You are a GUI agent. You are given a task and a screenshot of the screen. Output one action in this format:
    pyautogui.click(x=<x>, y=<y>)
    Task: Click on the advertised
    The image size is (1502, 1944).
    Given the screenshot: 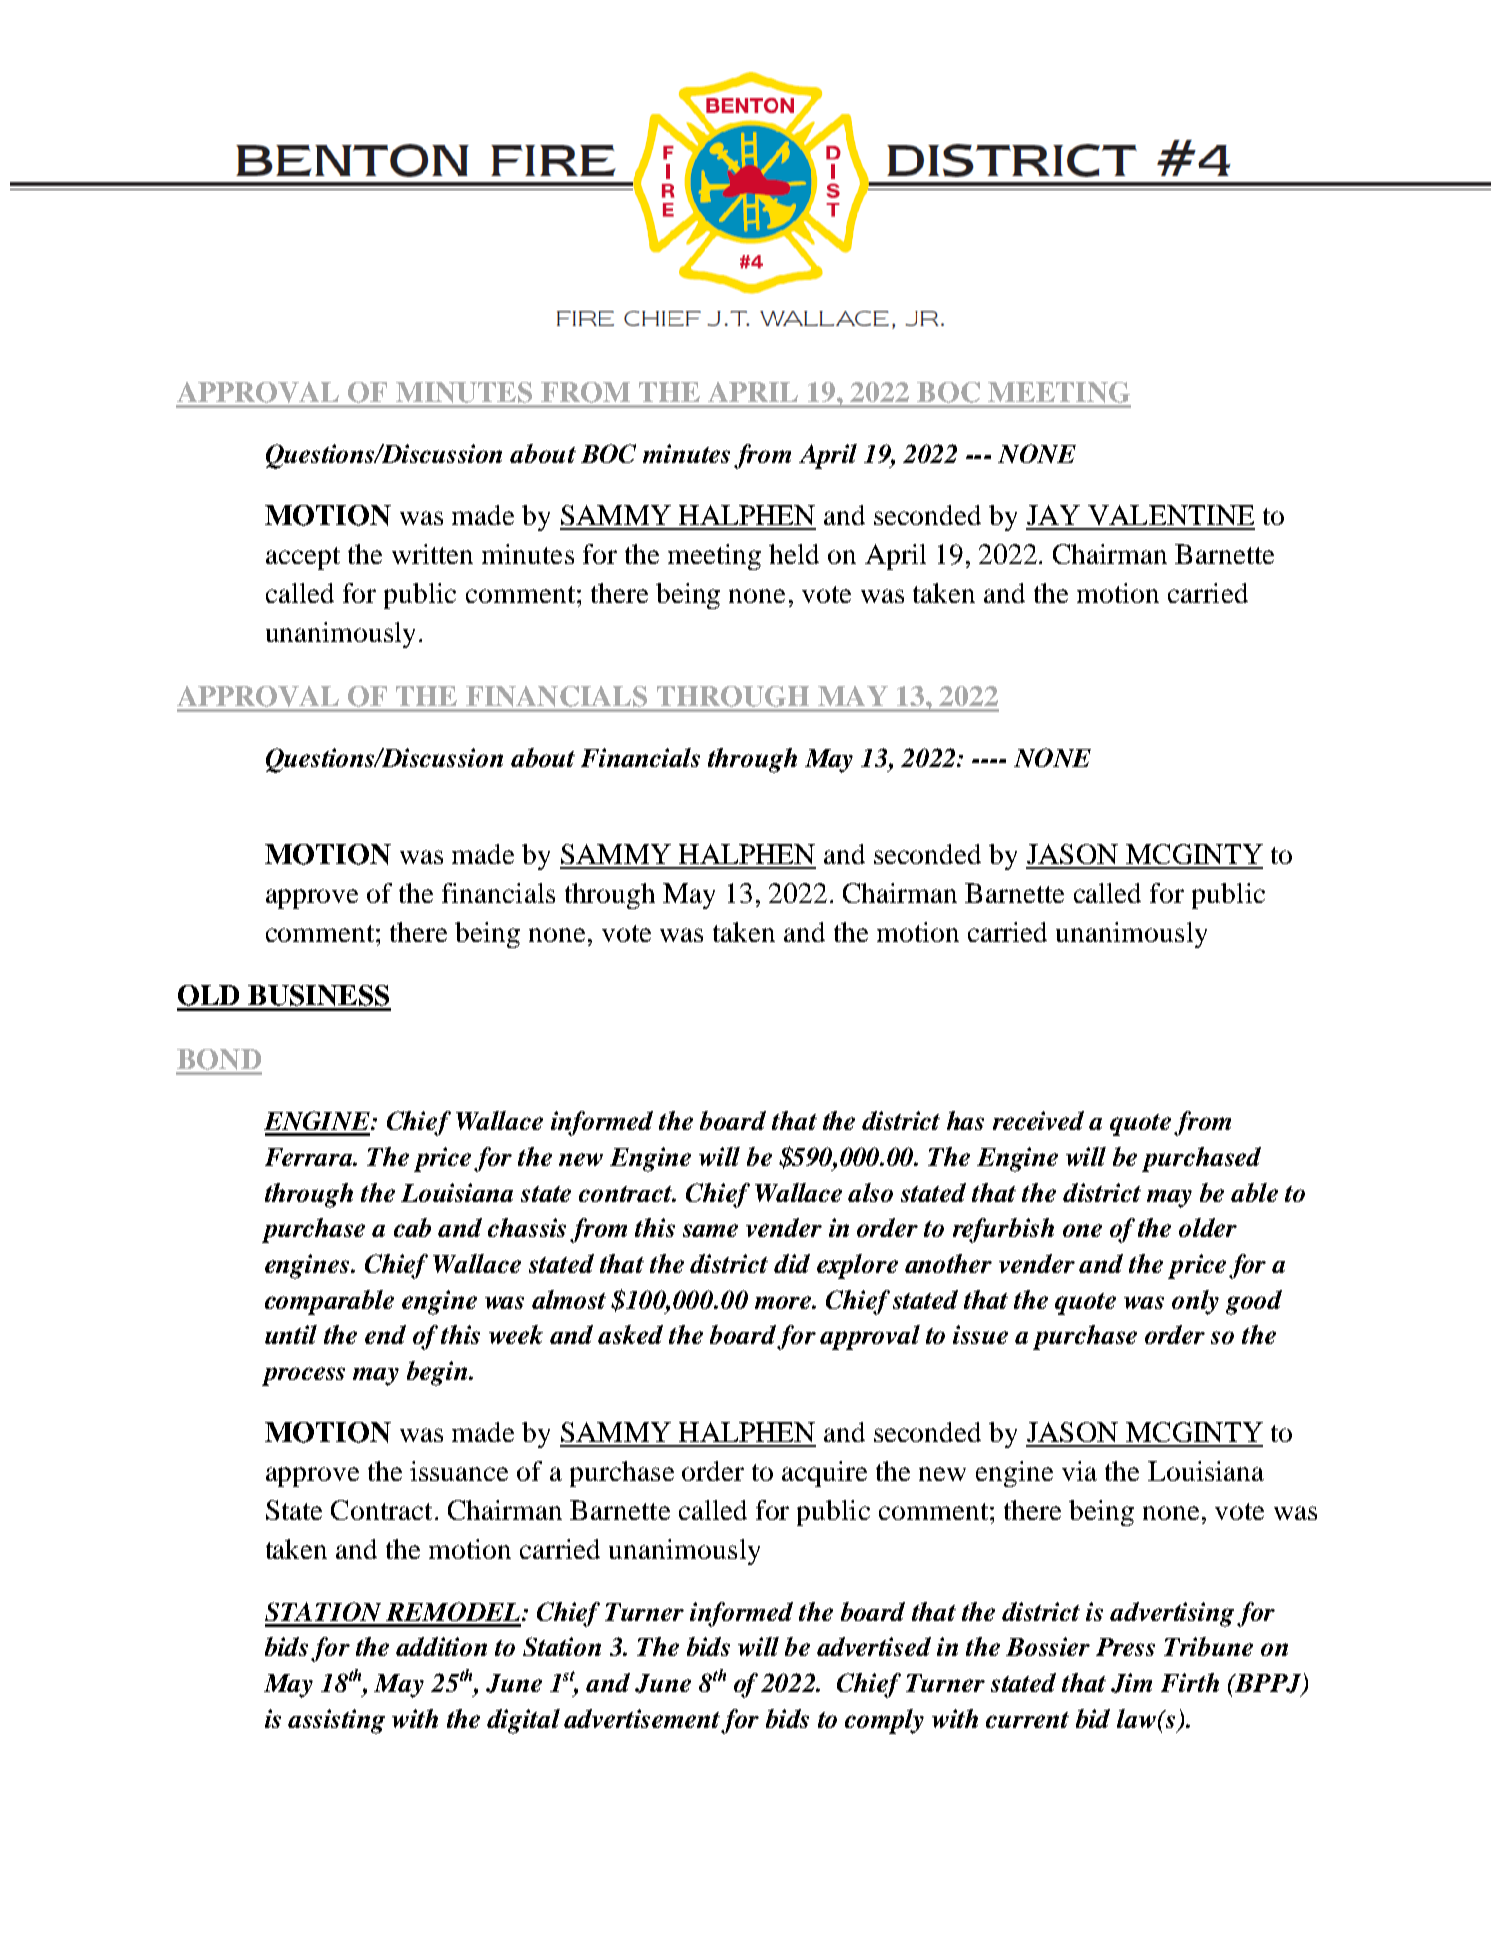 What is the action you would take?
    pyautogui.click(x=874, y=1646)
